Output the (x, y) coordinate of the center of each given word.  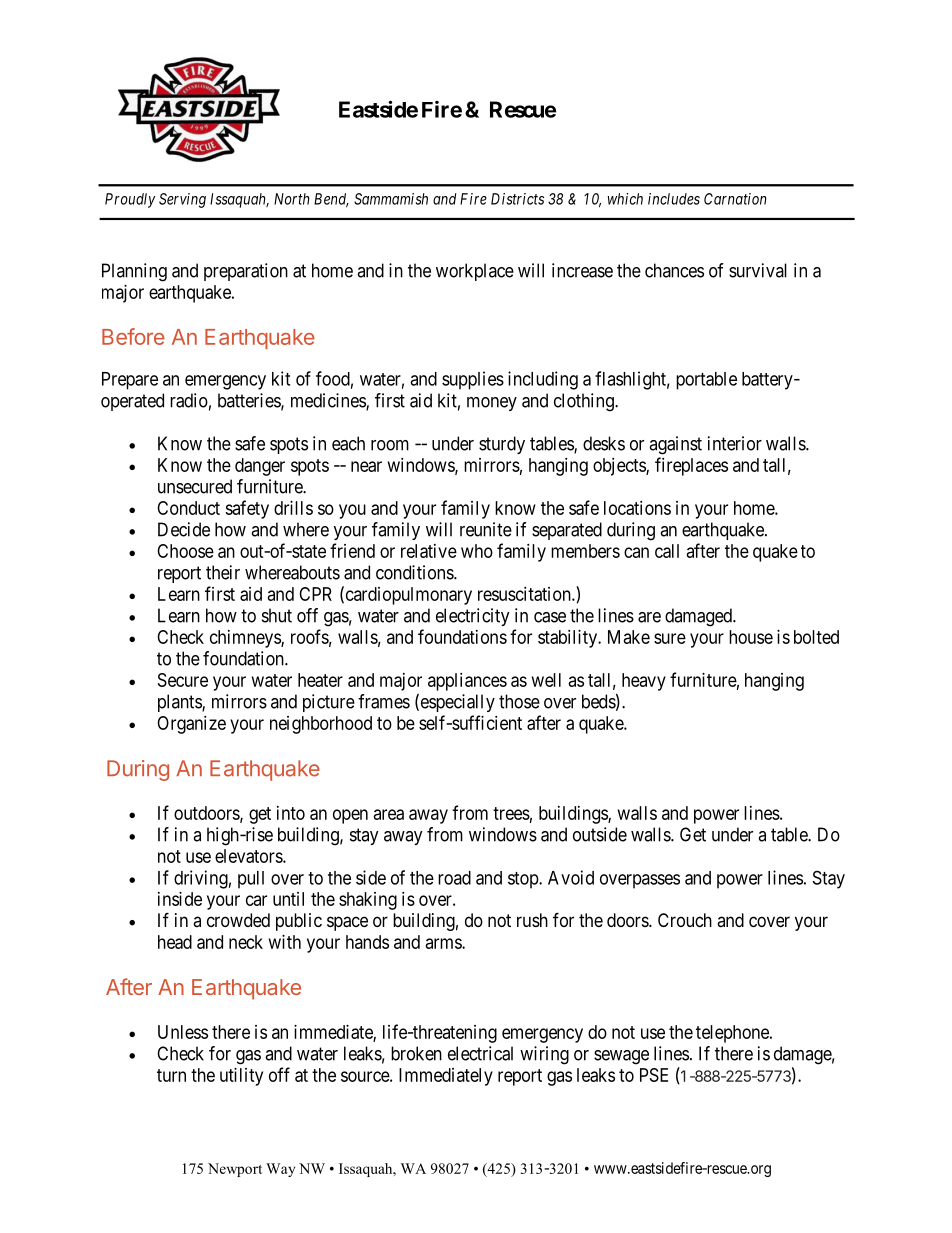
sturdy (502, 445)
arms (444, 943)
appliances (467, 682)
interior (735, 443)
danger (260, 467)
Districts (517, 199)
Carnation (735, 199)
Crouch (685, 920)
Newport (235, 1170)
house (751, 637)
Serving (182, 200)
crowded (238, 920)
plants (180, 703)
